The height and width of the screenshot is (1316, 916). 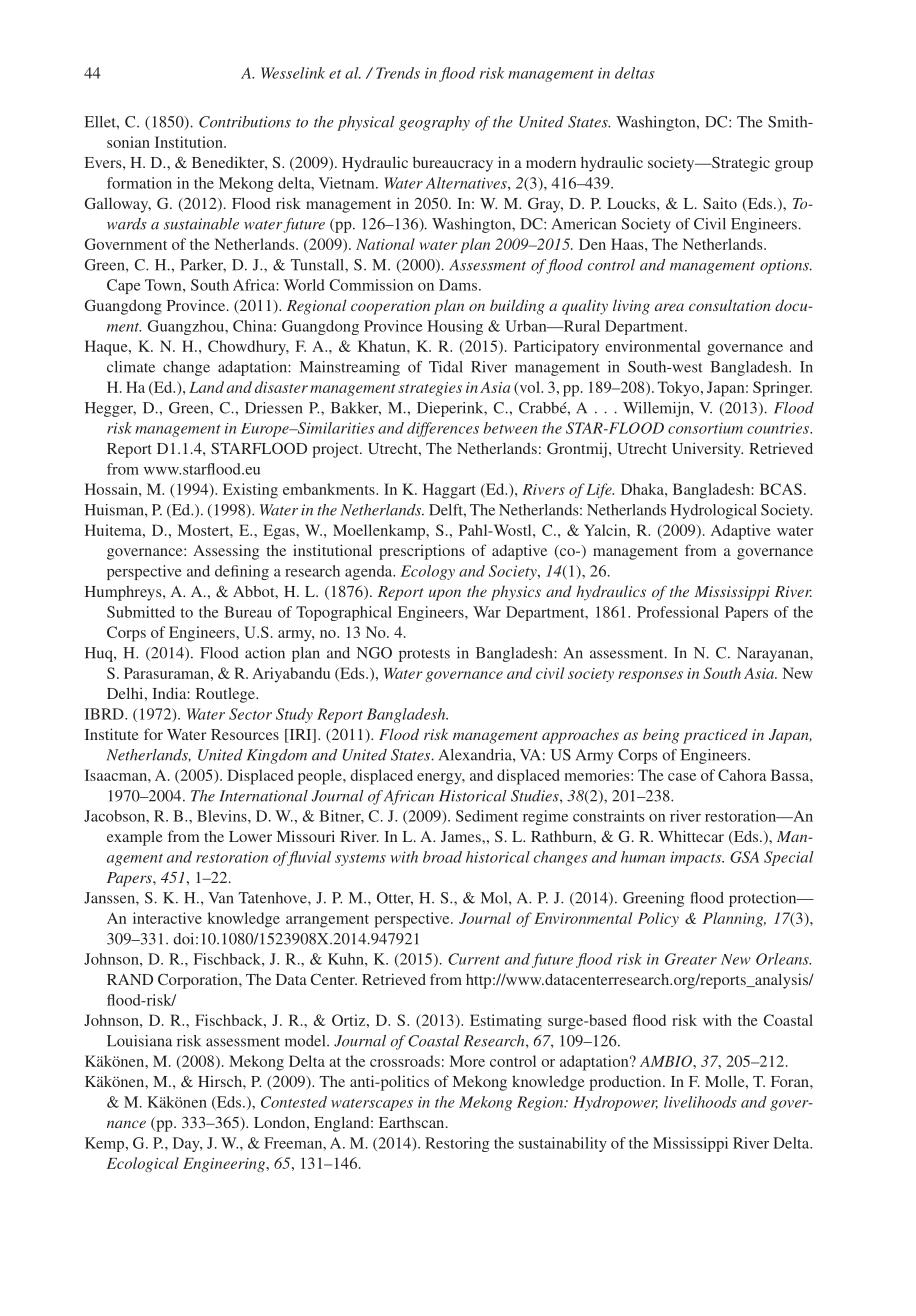 I want to click on Contributions, so click(x=245, y=122).
